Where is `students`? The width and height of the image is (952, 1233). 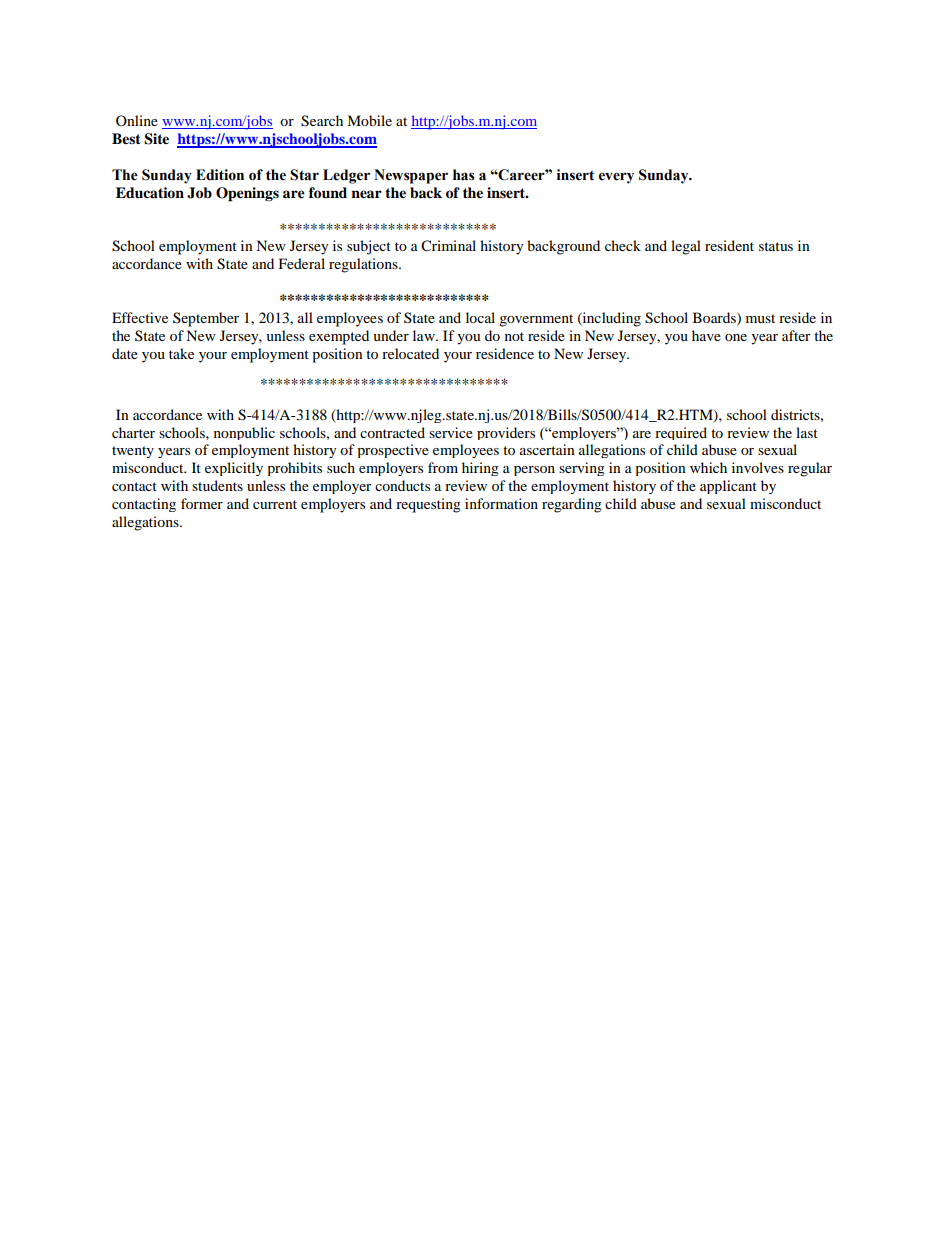 students is located at coordinates (217, 485).
